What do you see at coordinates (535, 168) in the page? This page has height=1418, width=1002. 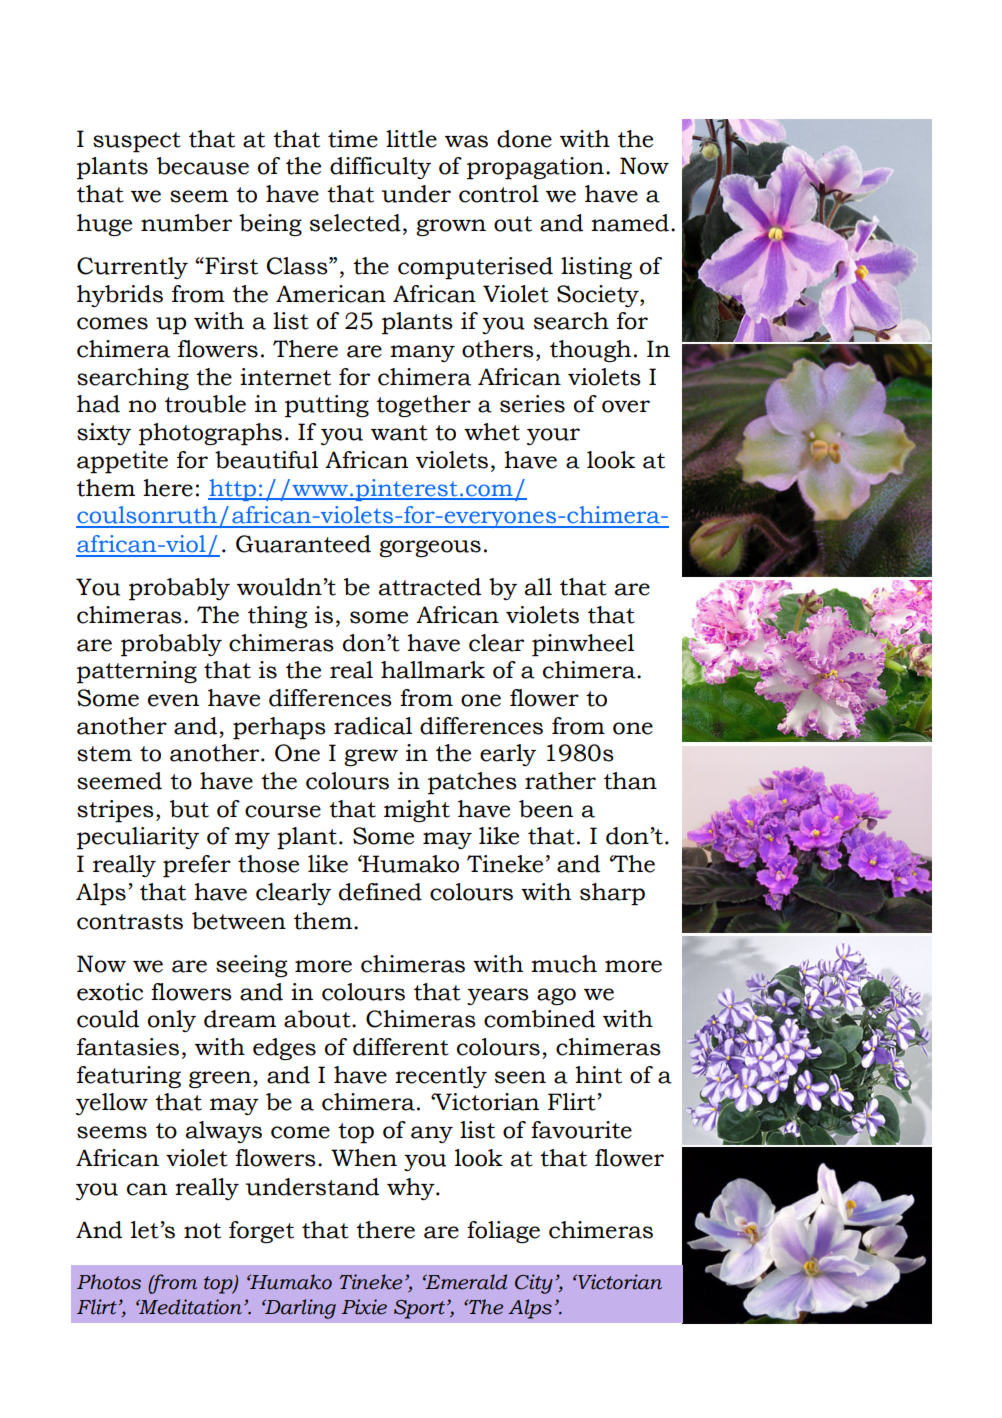 I see `propagation` at bounding box center [535, 168].
